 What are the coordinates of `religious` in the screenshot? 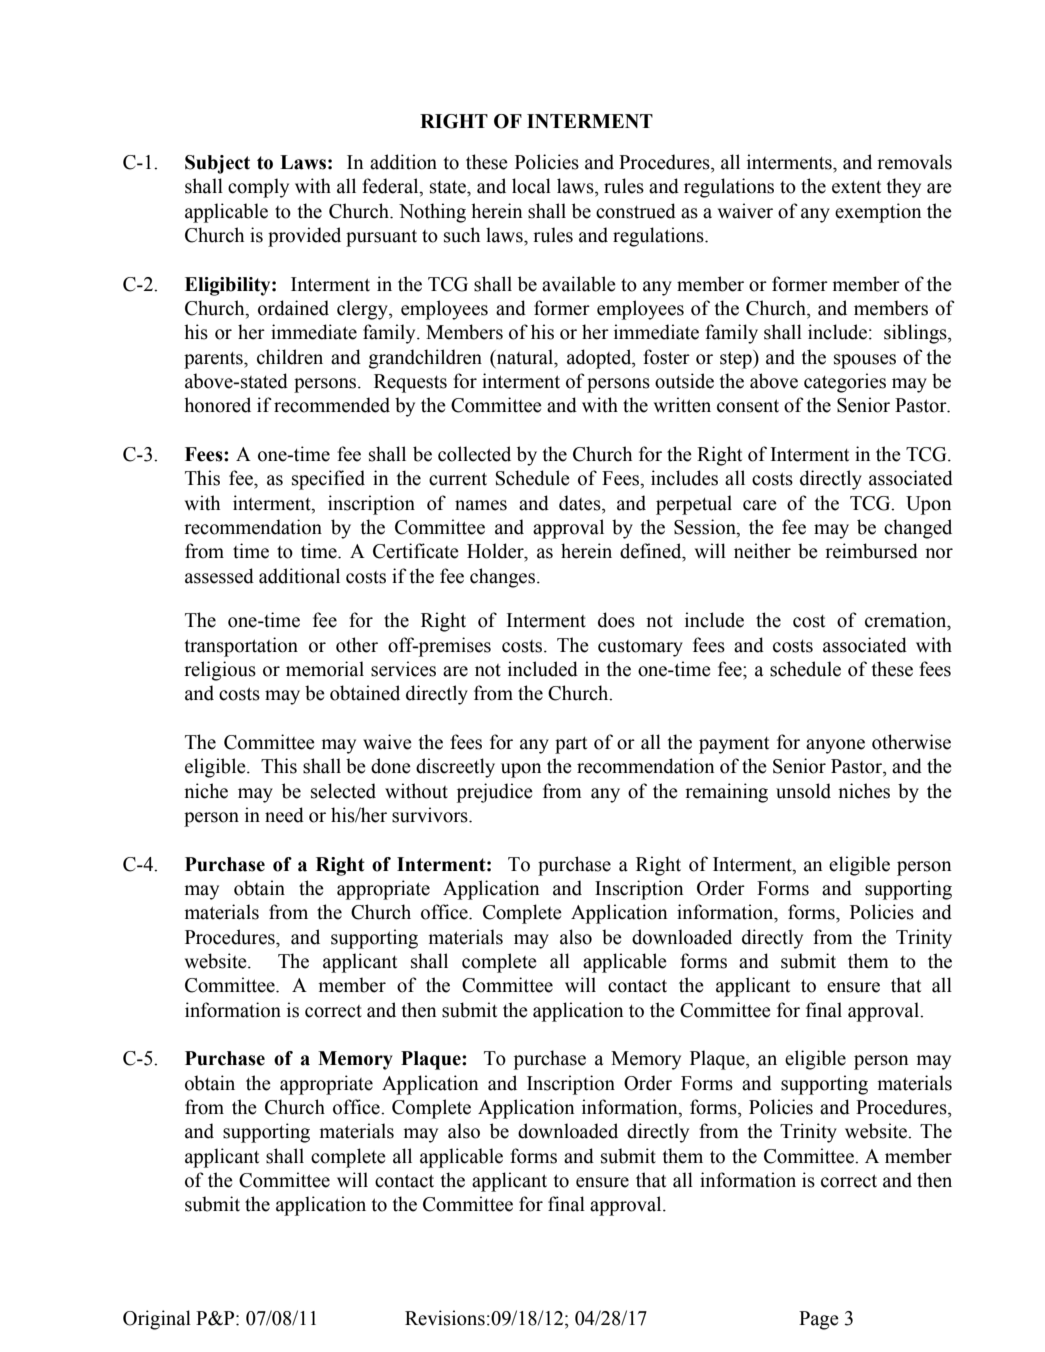 It's located at (220, 671).
